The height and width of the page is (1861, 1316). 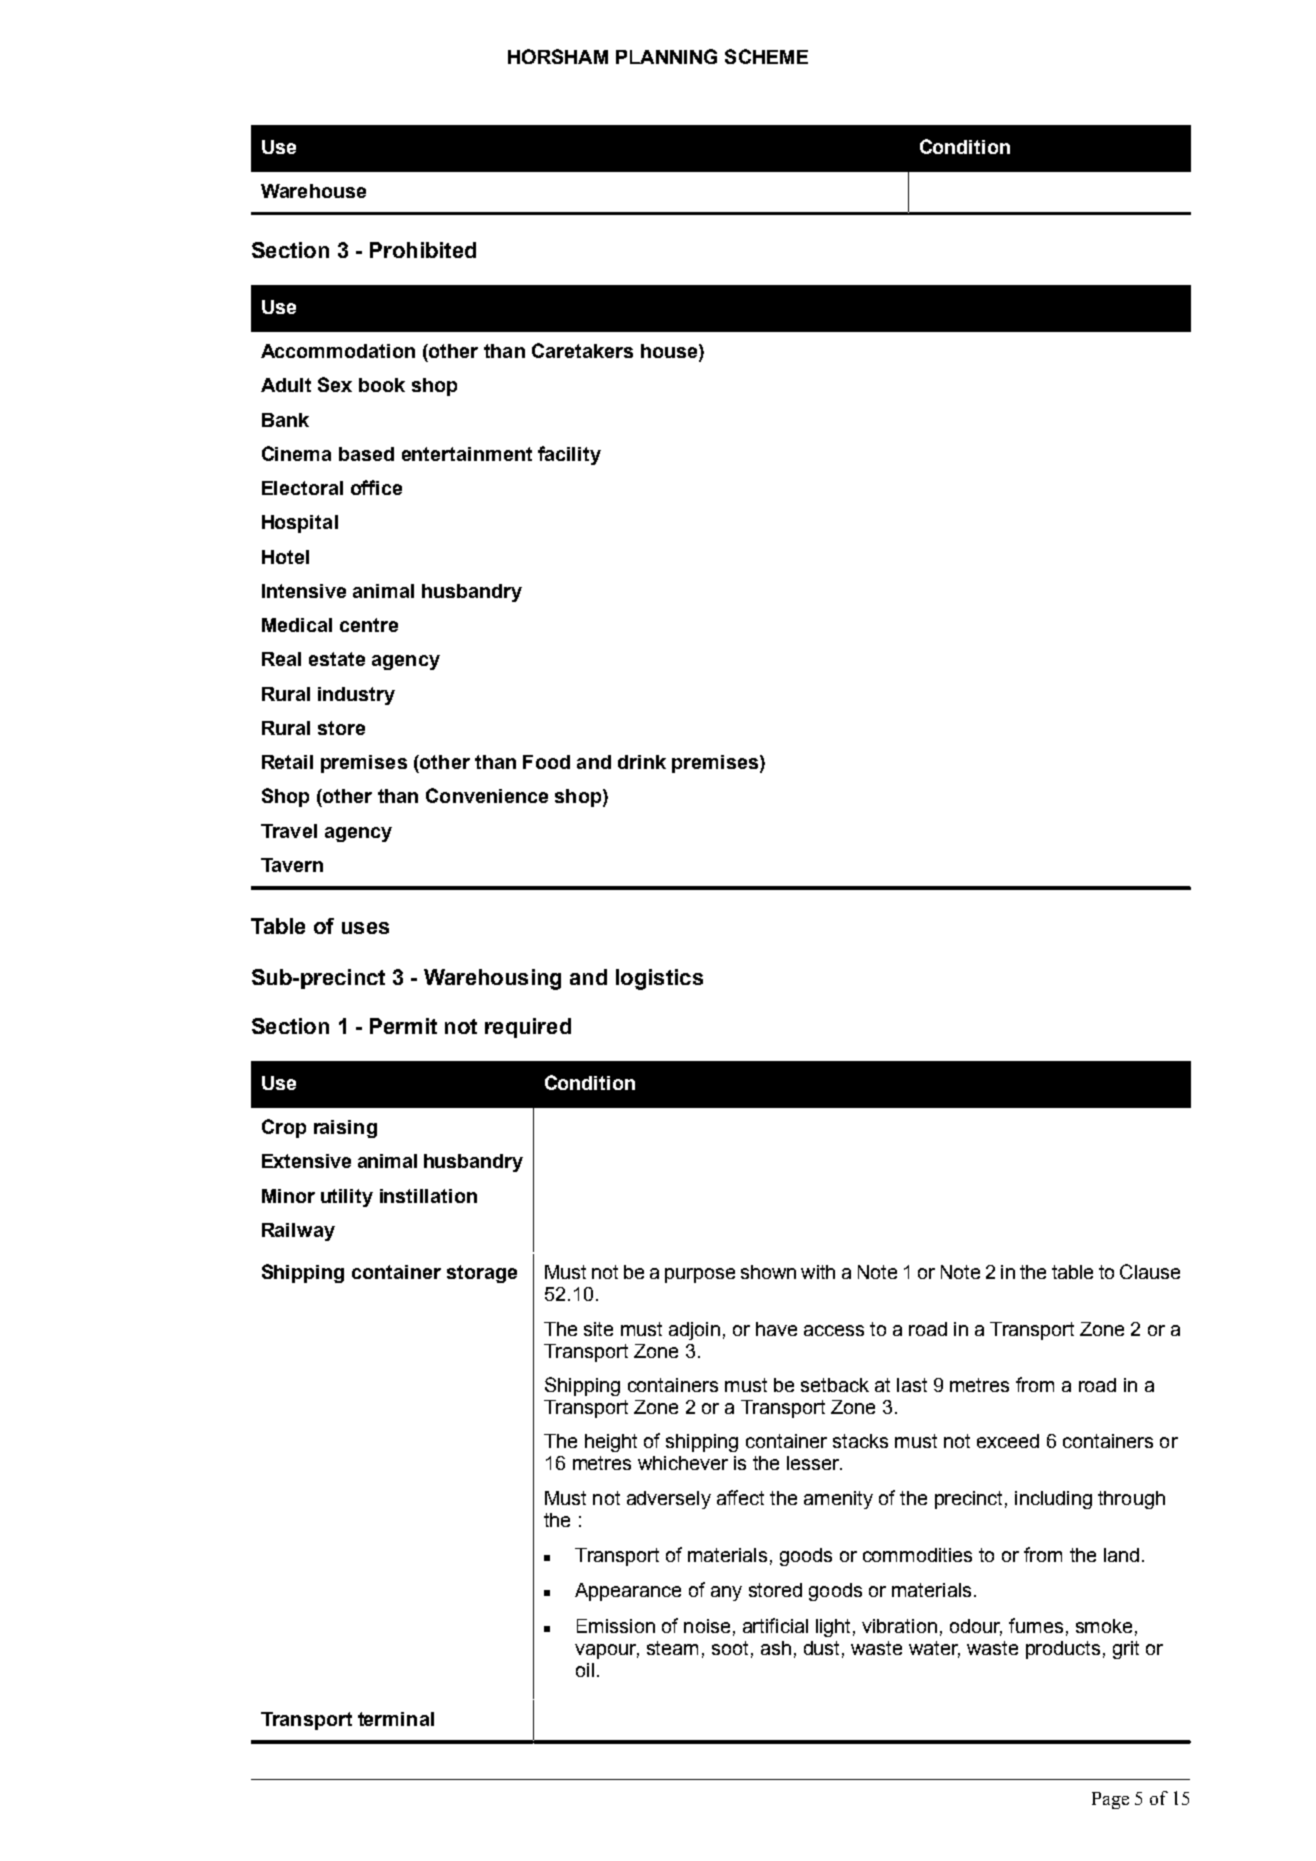 What do you see at coordinates (396, 1719) in the page?
I see `terminal` at bounding box center [396, 1719].
